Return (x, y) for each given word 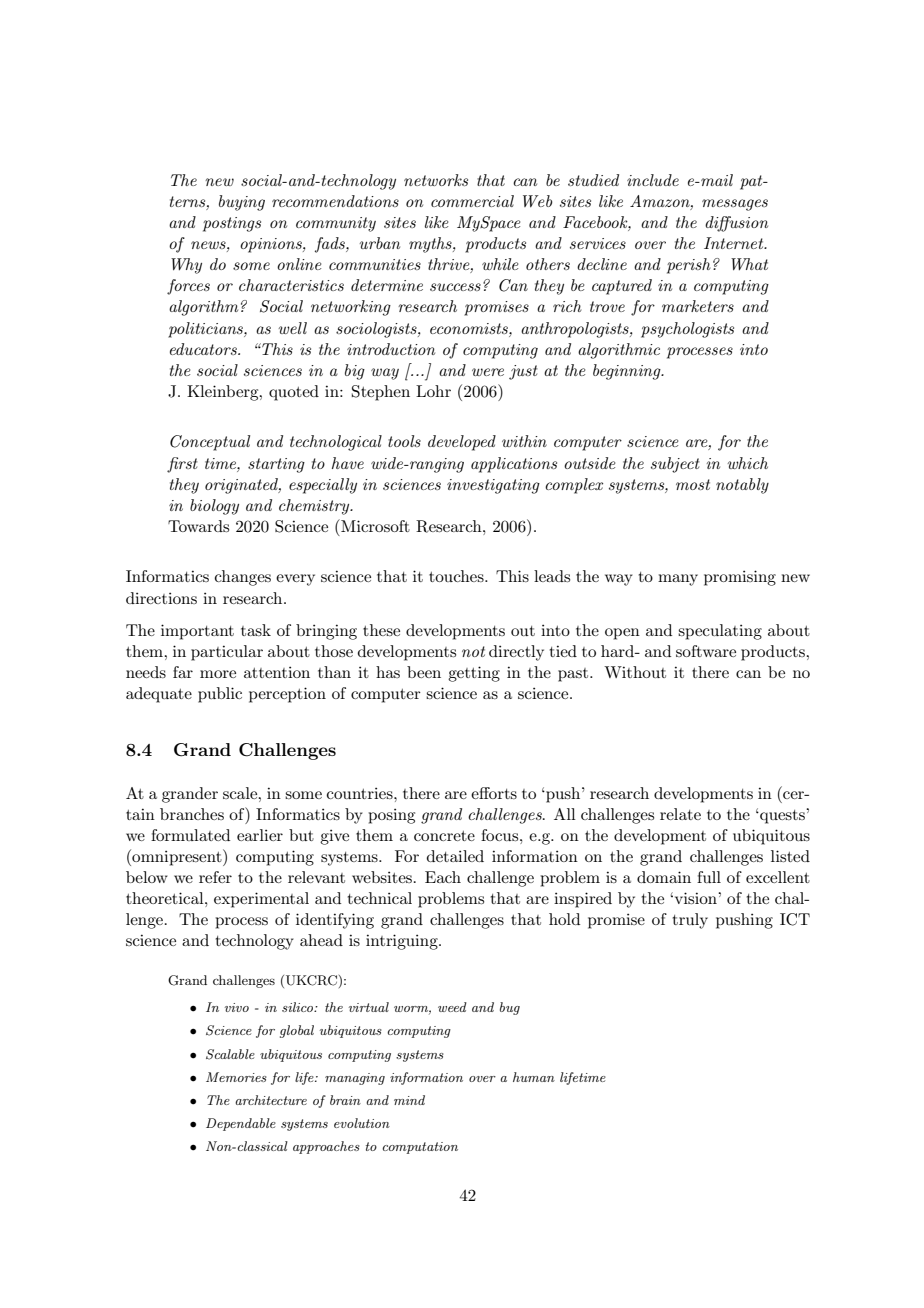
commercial (472, 201)
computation (420, 1148)
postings (232, 224)
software (706, 651)
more (218, 674)
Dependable (241, 1124)
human (534, 1077)
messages (735, 205)
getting (474, 674)
